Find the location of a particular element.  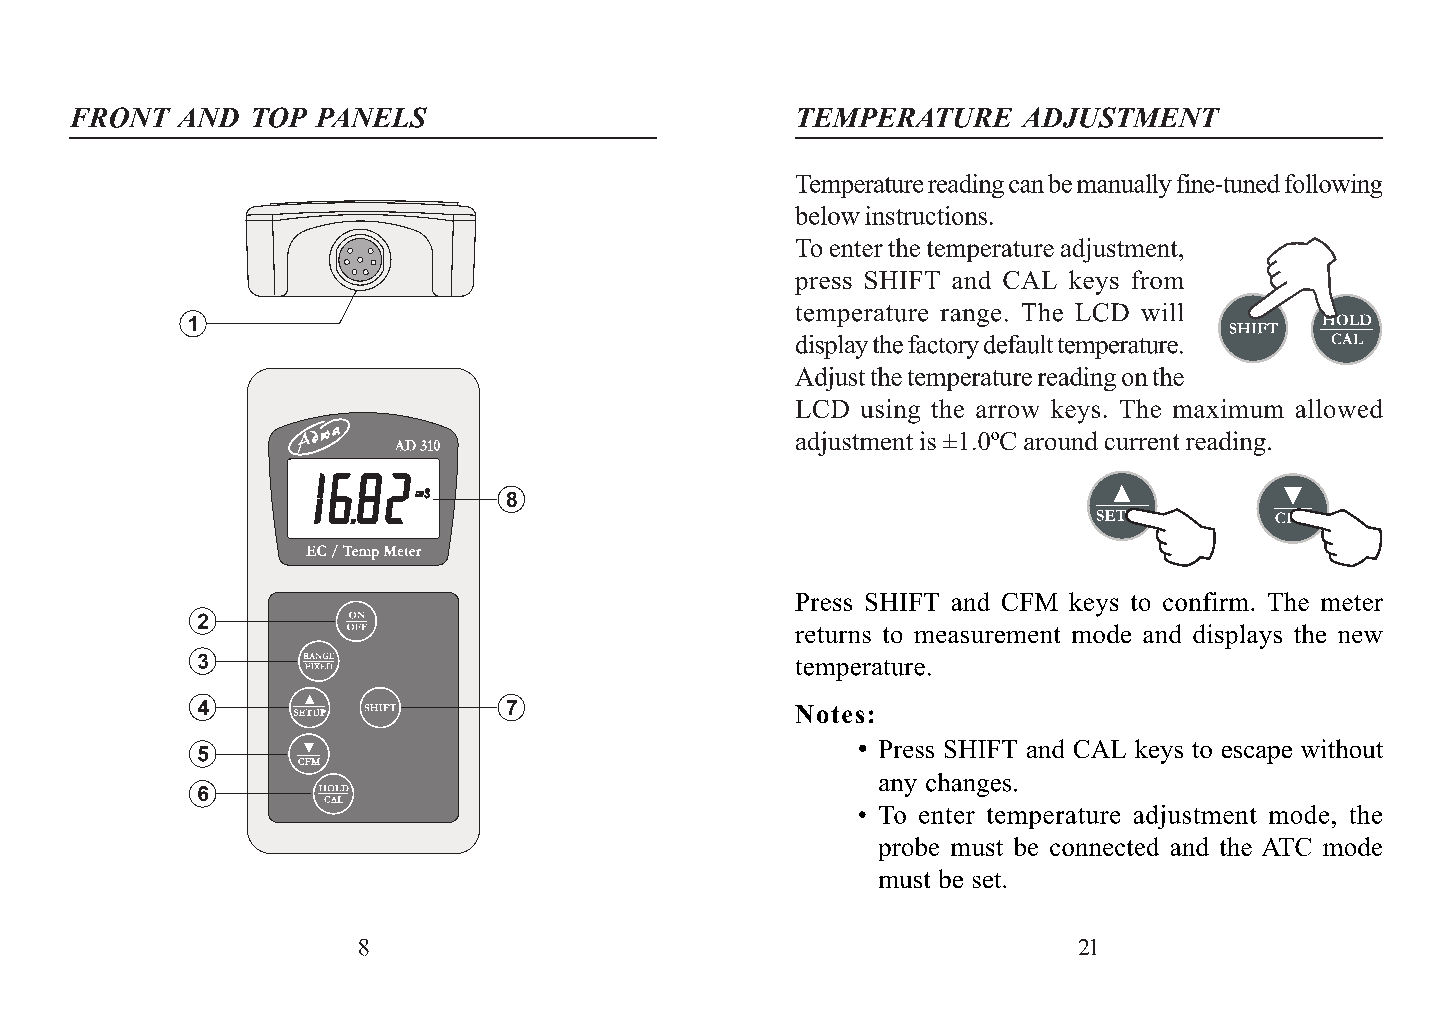

below is located at coordinates (827, 215).
